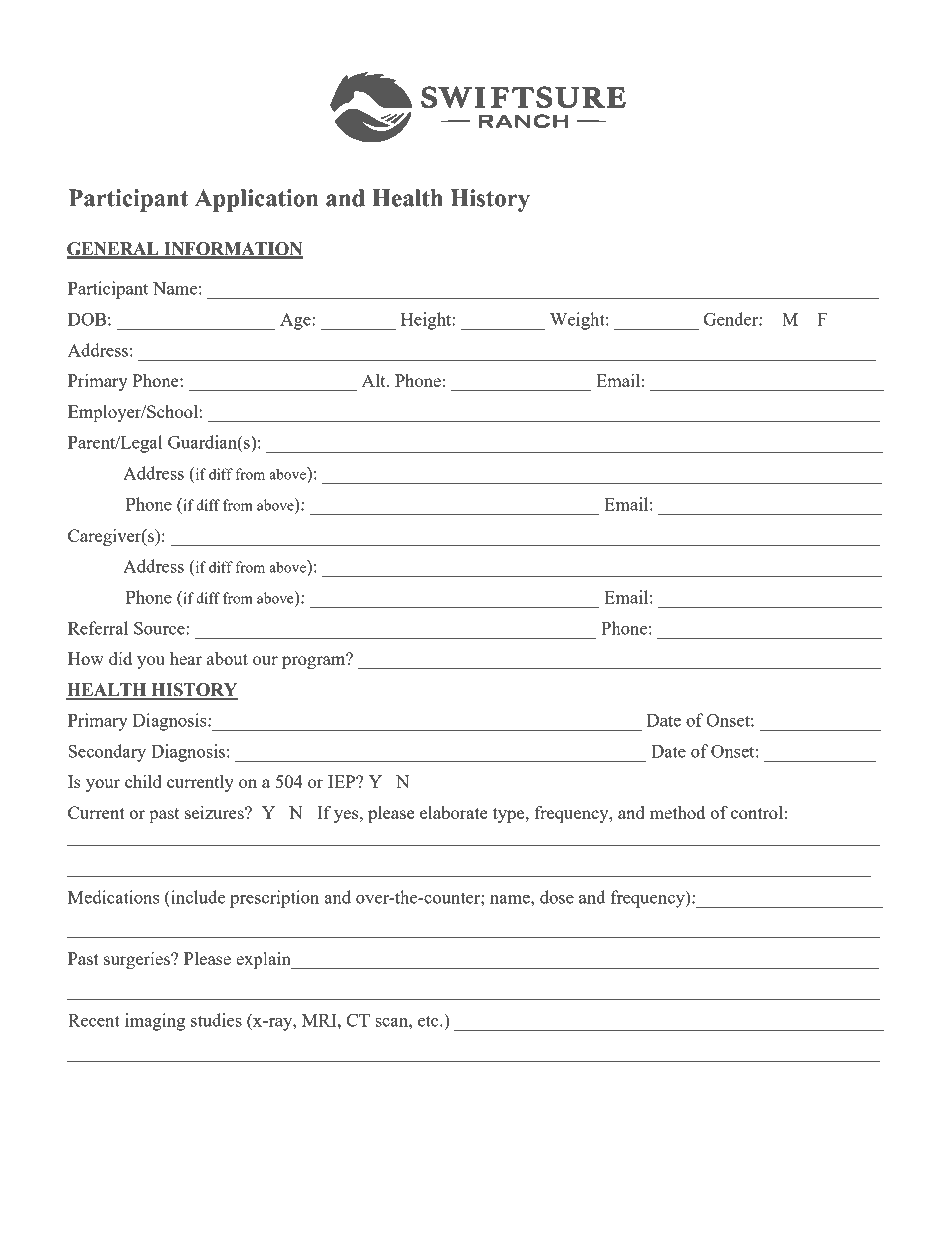 The width and height of the image is (952, 1233). I want to click on GENERAL, so click(114, 250).
